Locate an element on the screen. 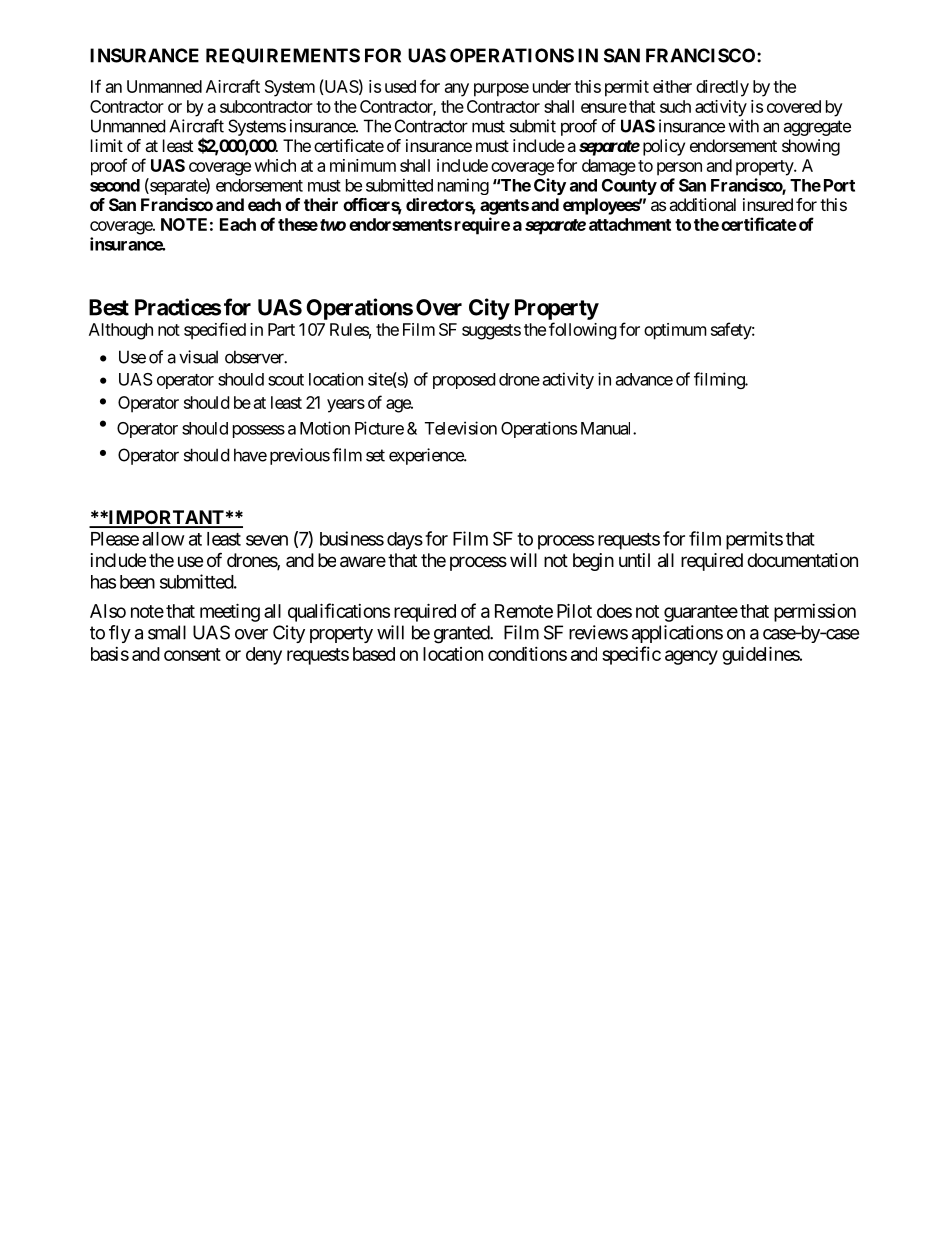 This screenshot has width=952, height=1233. visual is located at coordinates (198, 357).
